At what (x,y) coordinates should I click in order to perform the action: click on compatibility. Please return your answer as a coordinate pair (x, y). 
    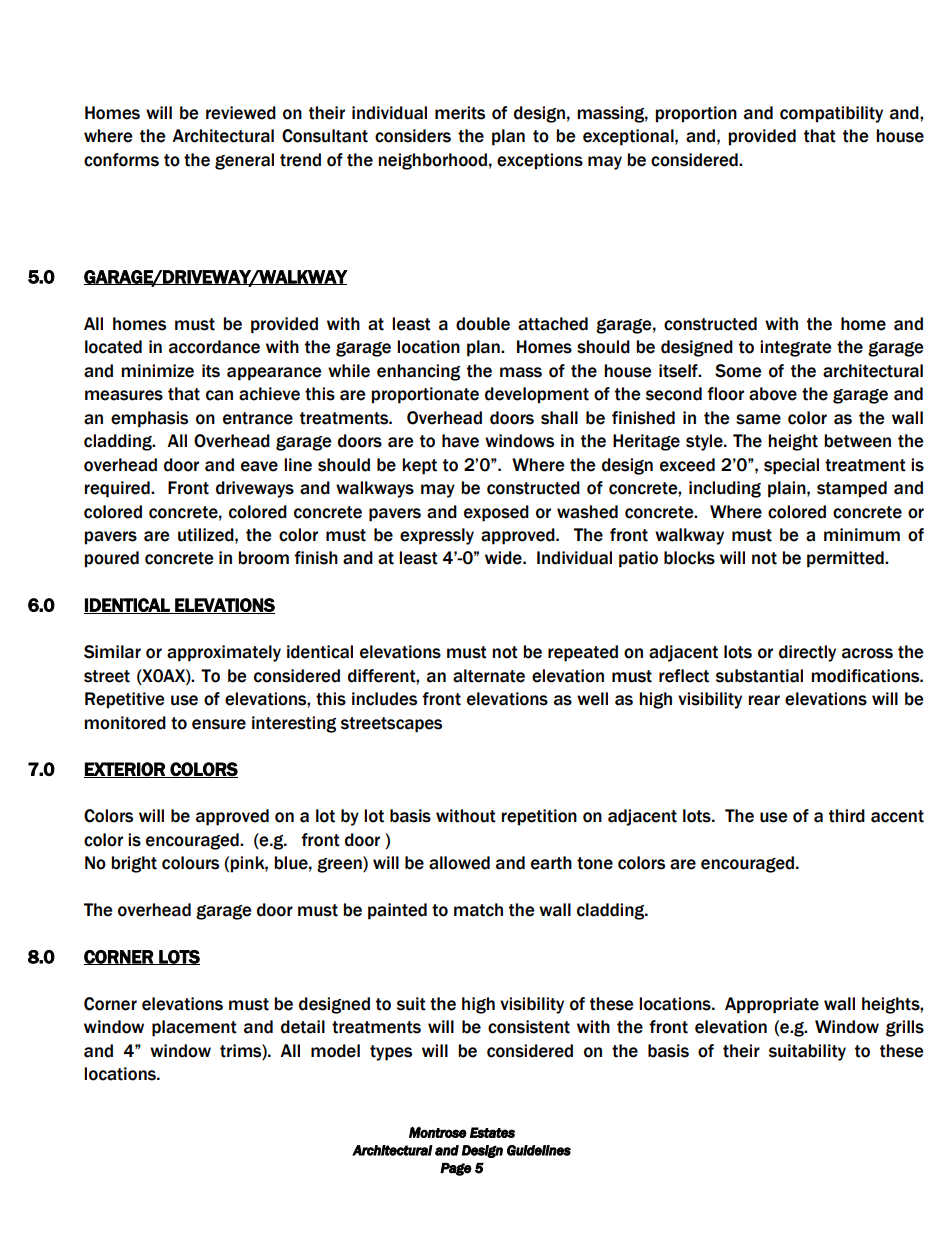
    Looking at the image, I should click on (831, 114).
